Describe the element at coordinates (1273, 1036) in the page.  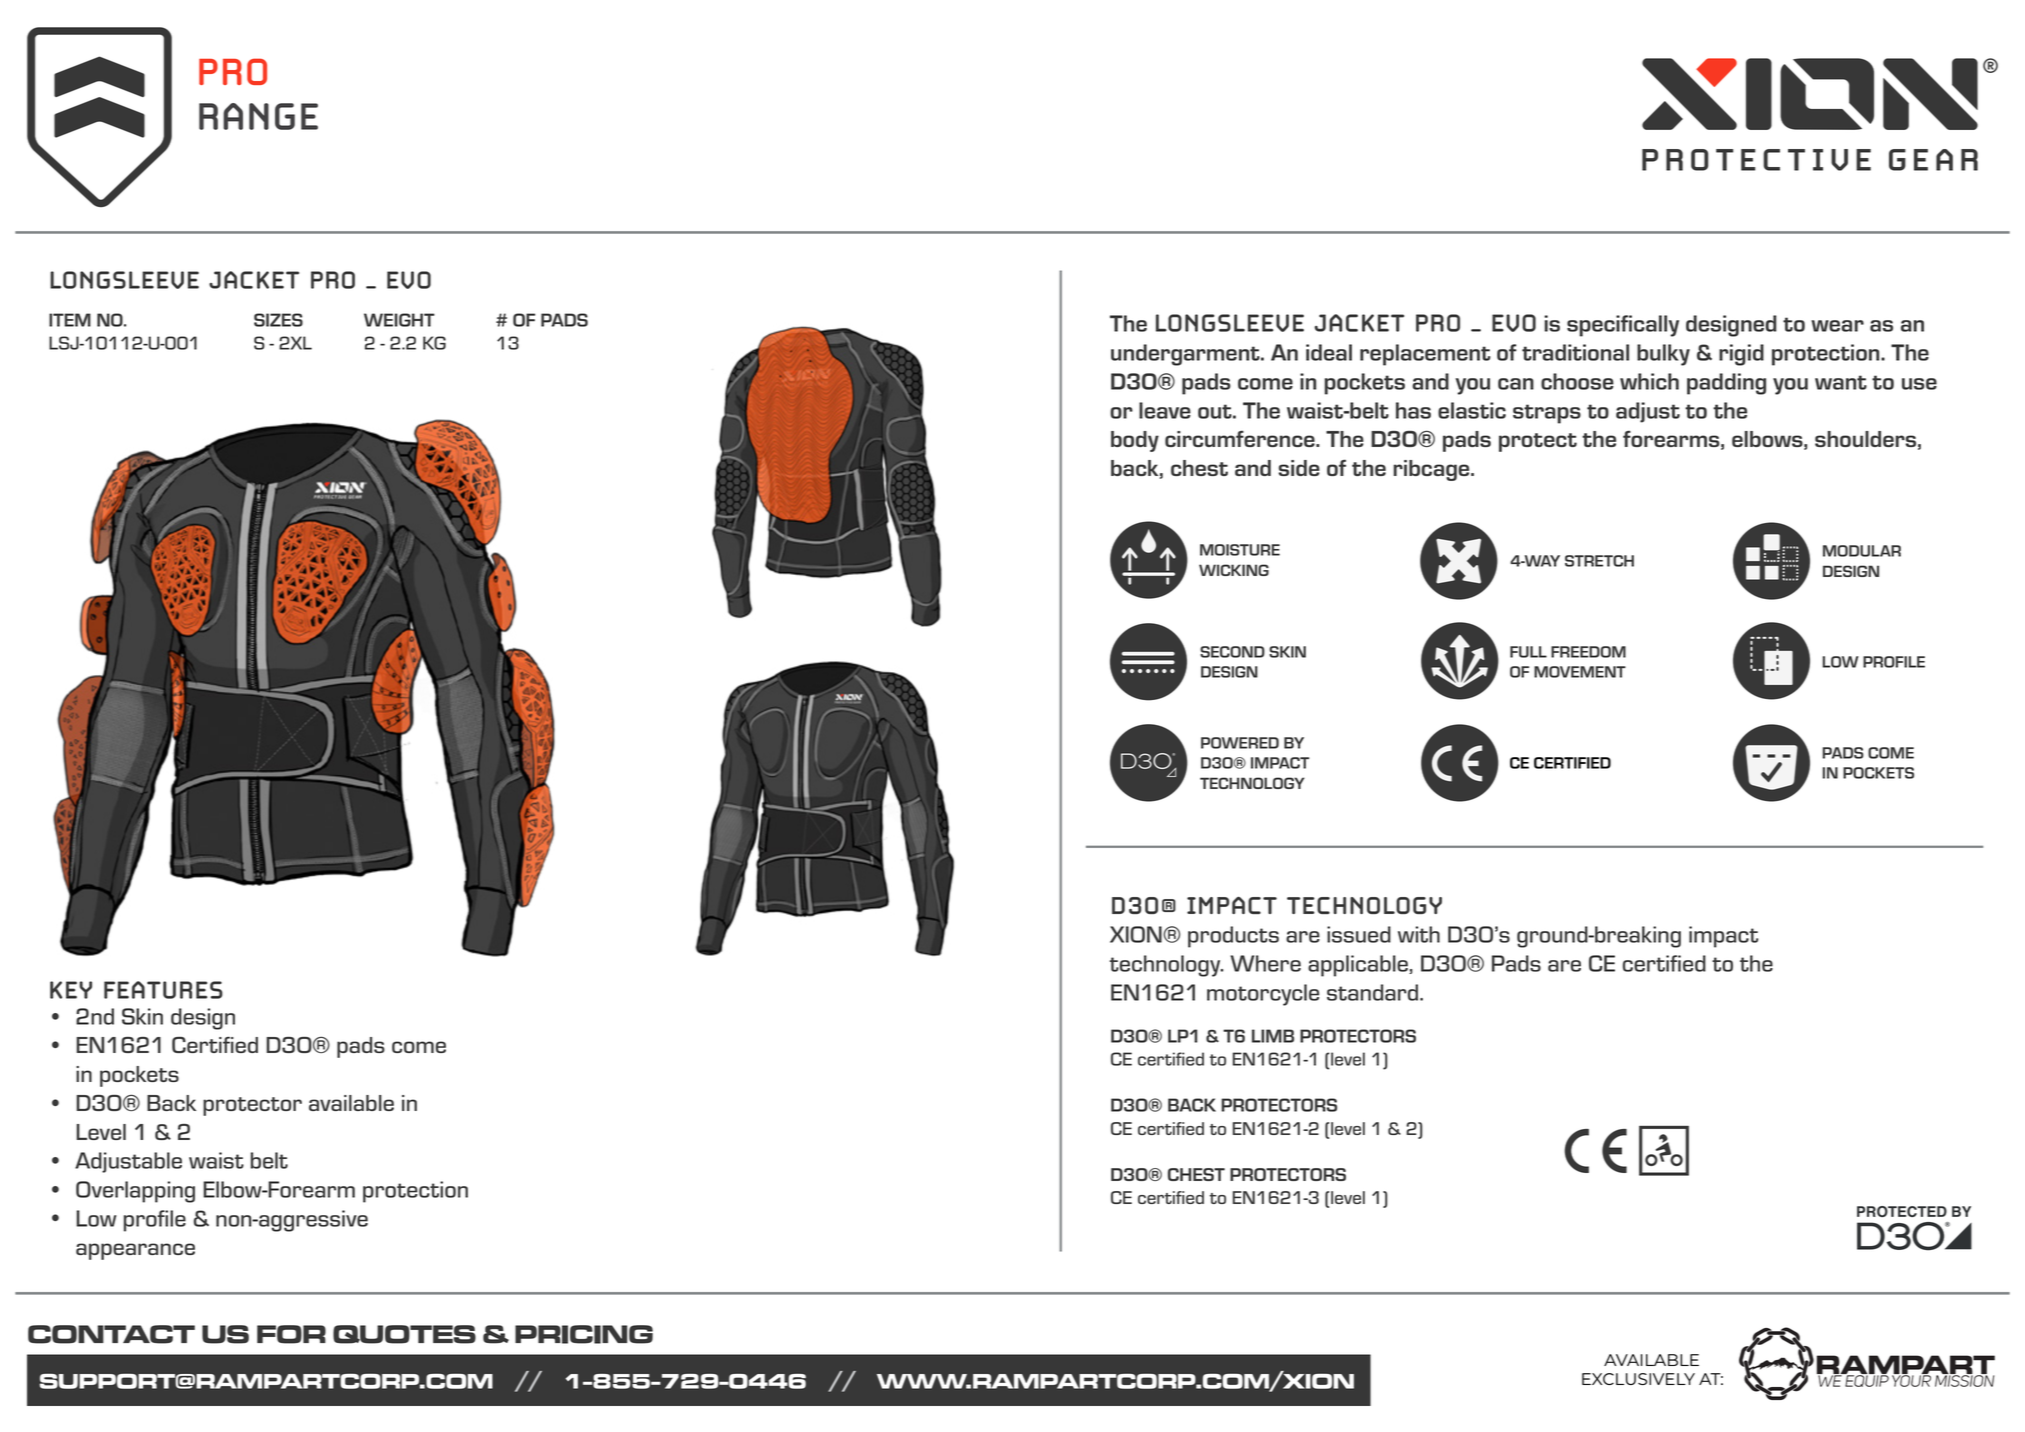
I see `LIMB` at that location.
